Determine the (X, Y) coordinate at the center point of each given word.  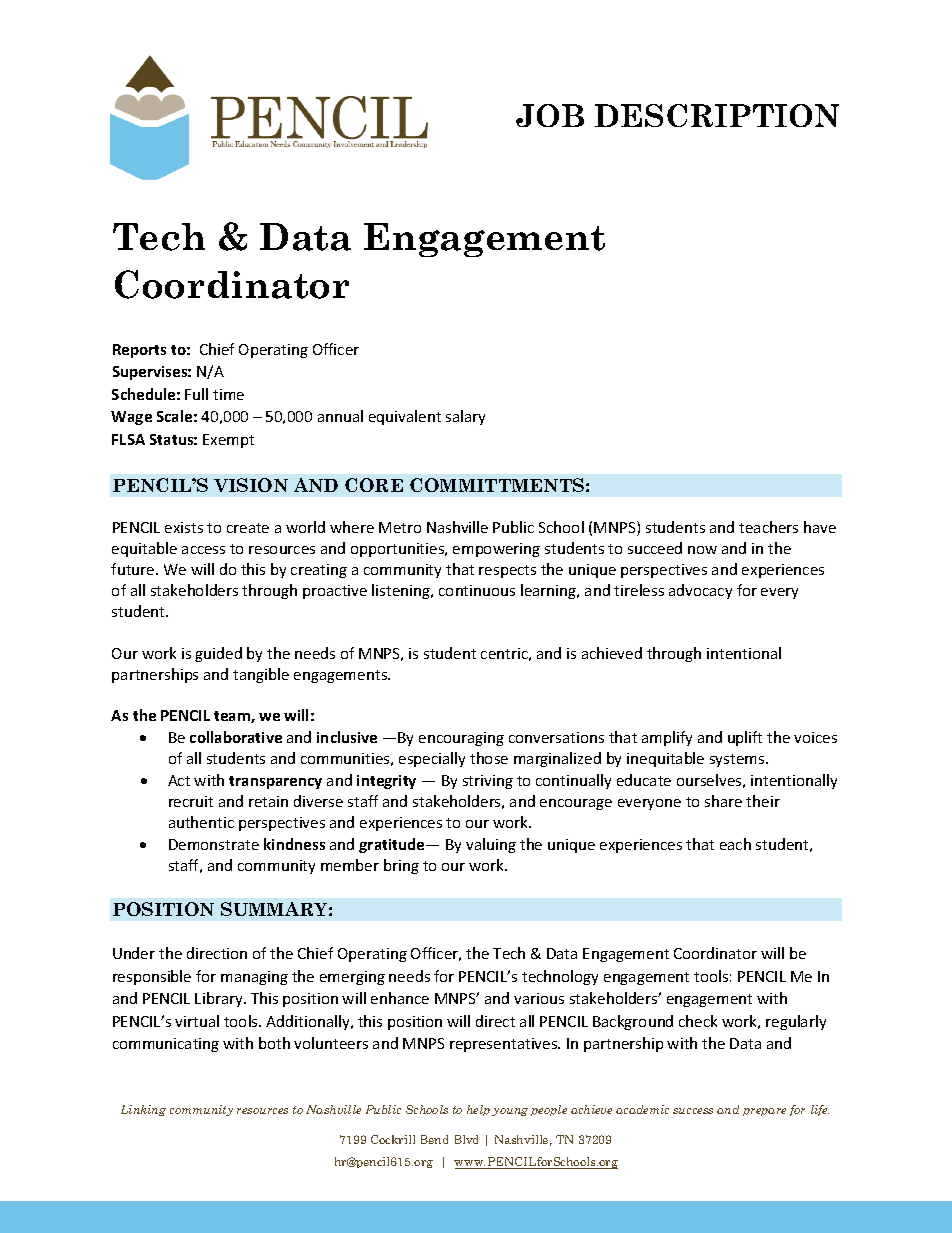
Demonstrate (214, 844)
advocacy (700, 591)
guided (218, 654)
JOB (550, 115)
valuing (491, 845)
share (723, 801)
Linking (143, 1110)
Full (196, 394)
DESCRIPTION (717, 115)
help (478, 1110)
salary (465, 417)
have (820, 527)
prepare (764, 1112)
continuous (477, 590)
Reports (139, 351)
